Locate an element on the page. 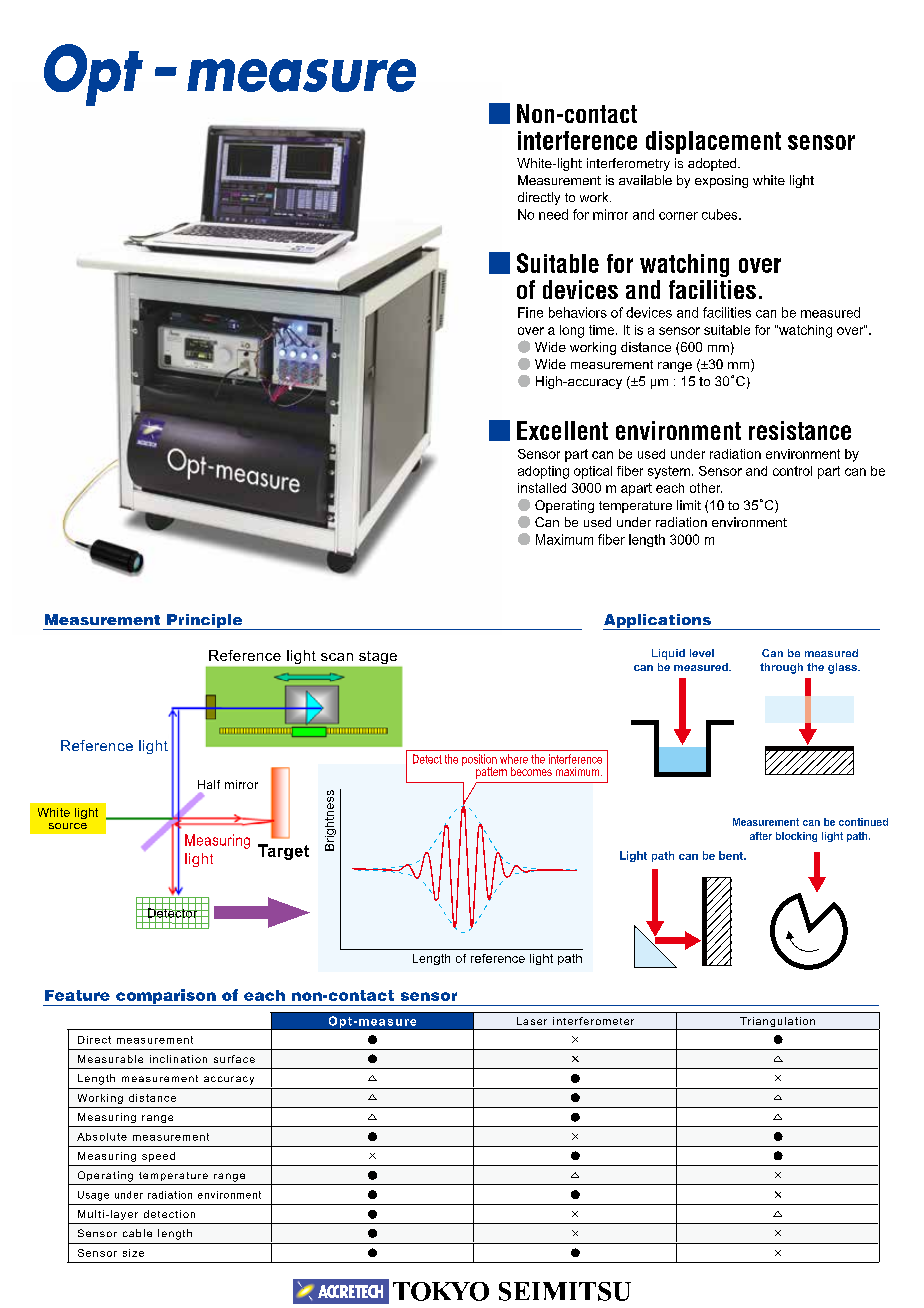  need is located at coordinates (553, 214).
